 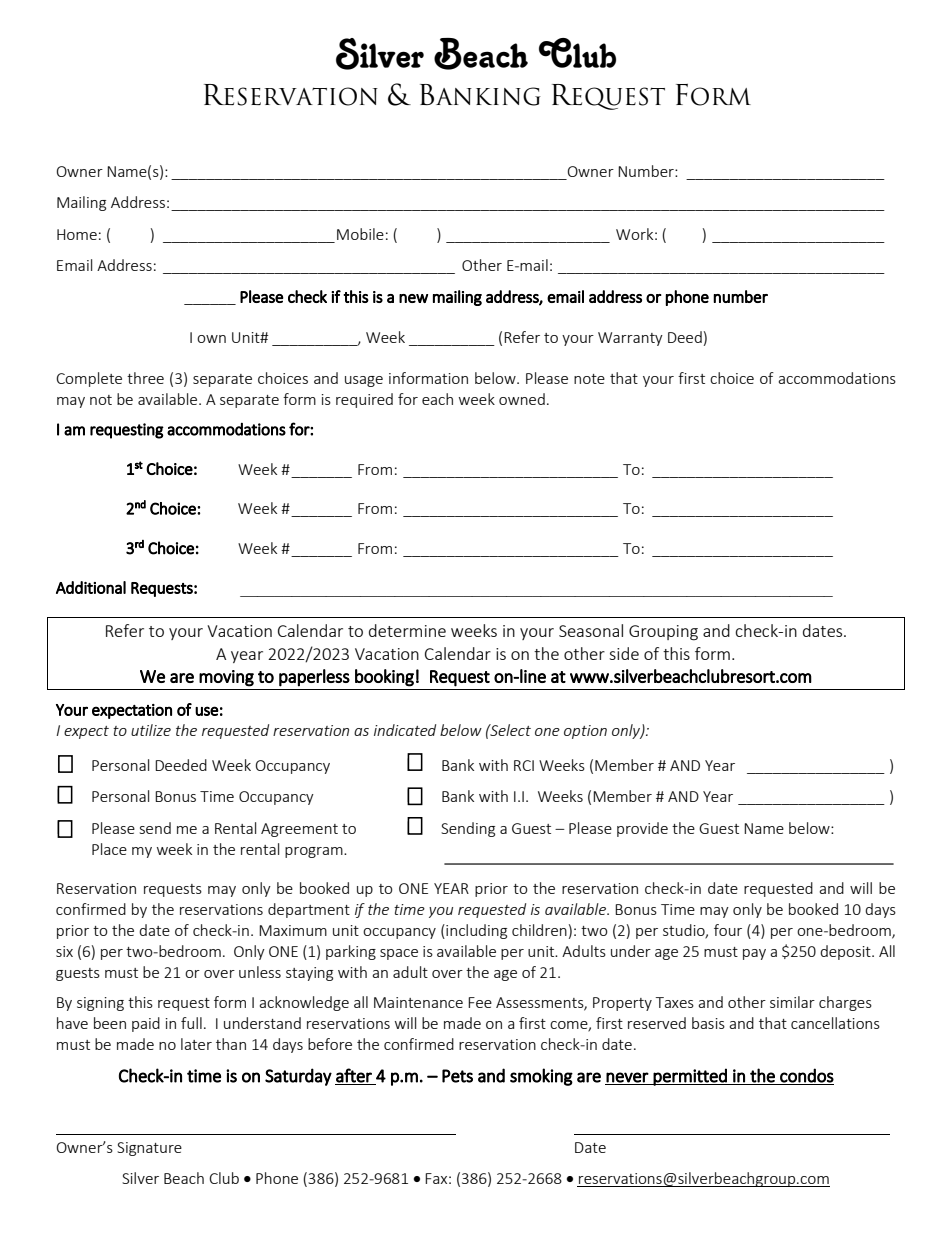 What do you see at coordinates (663, 633) in the image?
I see `Grouping` at bounding box center [663, 633].
